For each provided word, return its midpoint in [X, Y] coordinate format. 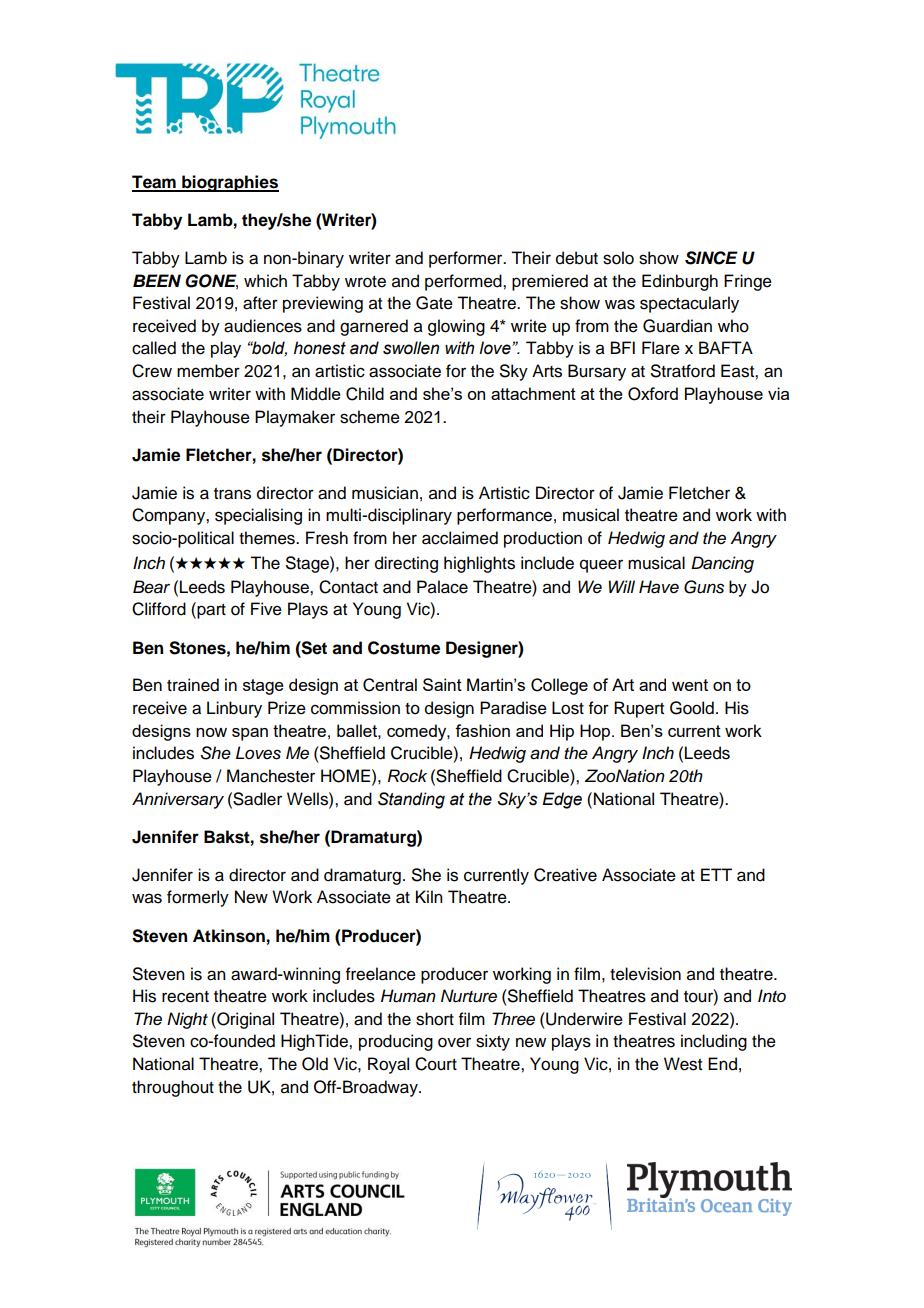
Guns [704, 587]
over [454, 1042]
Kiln [429, 896]
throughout [173, 1088]
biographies [229, 183]
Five [266, 609]
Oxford [653, 394]
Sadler [256, 799]
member [208, 371]
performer [467, 259]
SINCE [711, 258]
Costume [404, 648]
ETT [716, 874]
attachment [533, 393]
